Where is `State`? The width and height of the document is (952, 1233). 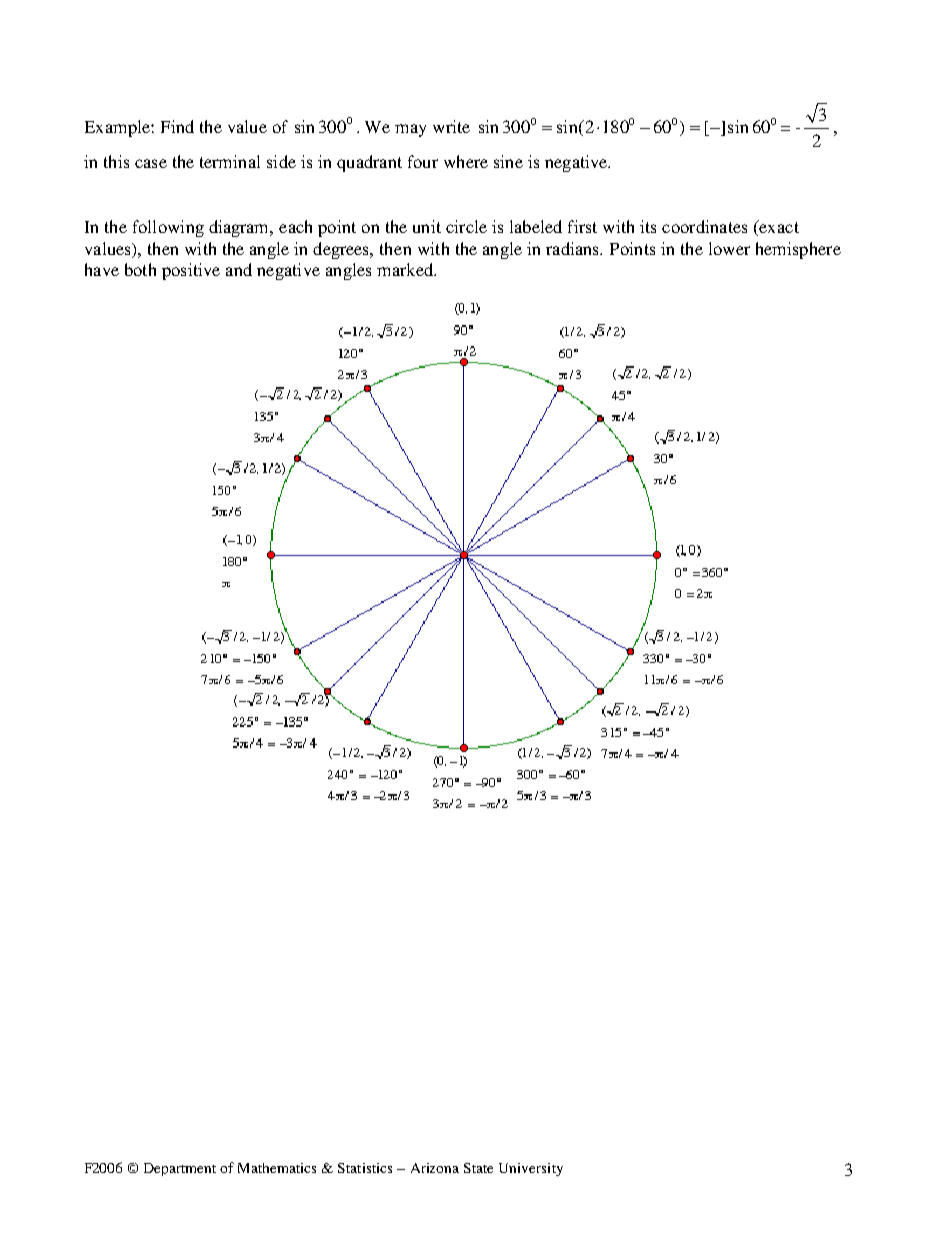
State is located at coordinates (478, 1168).
